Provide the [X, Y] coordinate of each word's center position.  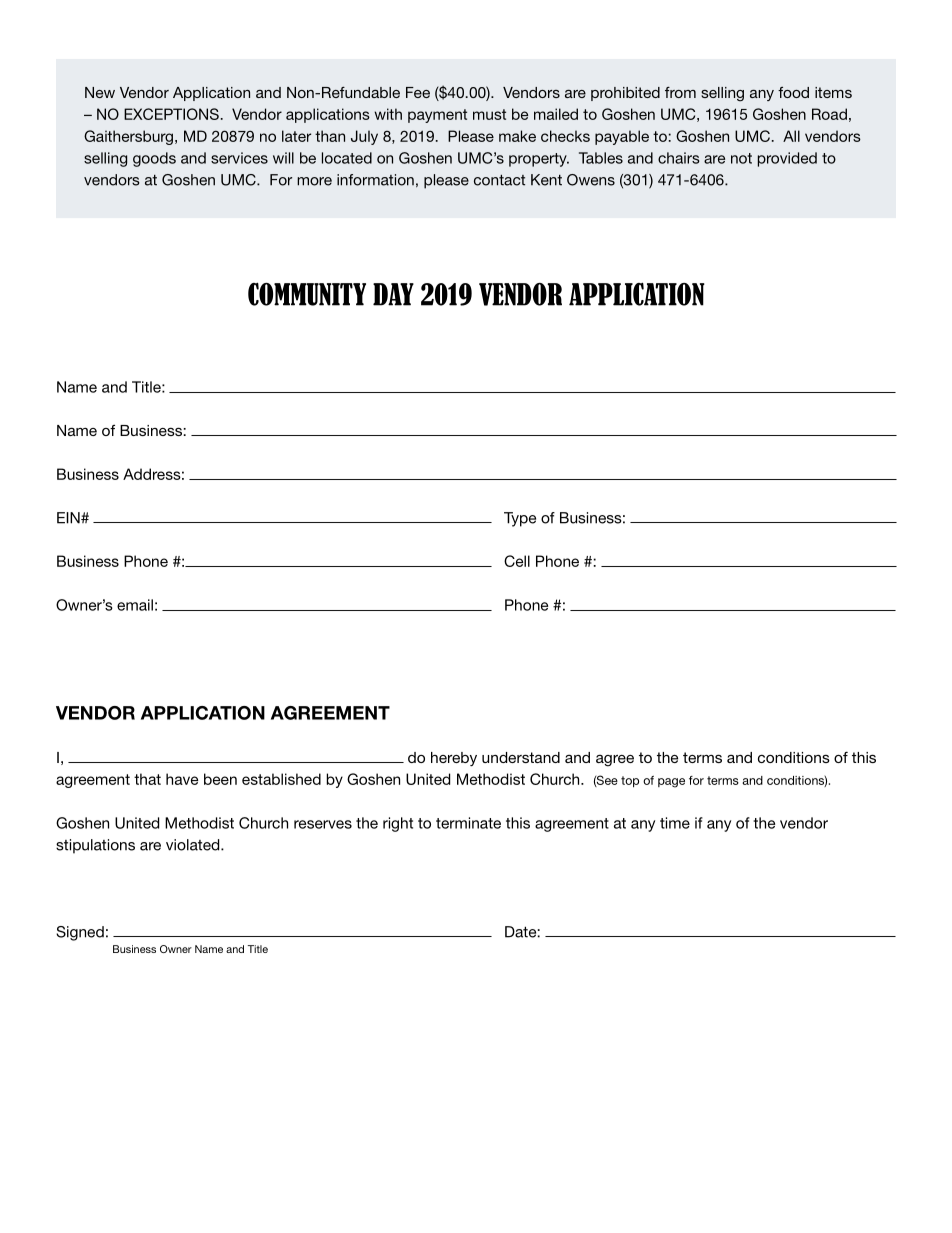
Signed [80, 933]
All [791, 136]
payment [437, 116]
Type [520, 519]
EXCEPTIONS [171, 114]
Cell [517, 561]
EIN [69, 518]
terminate [468, 823]
